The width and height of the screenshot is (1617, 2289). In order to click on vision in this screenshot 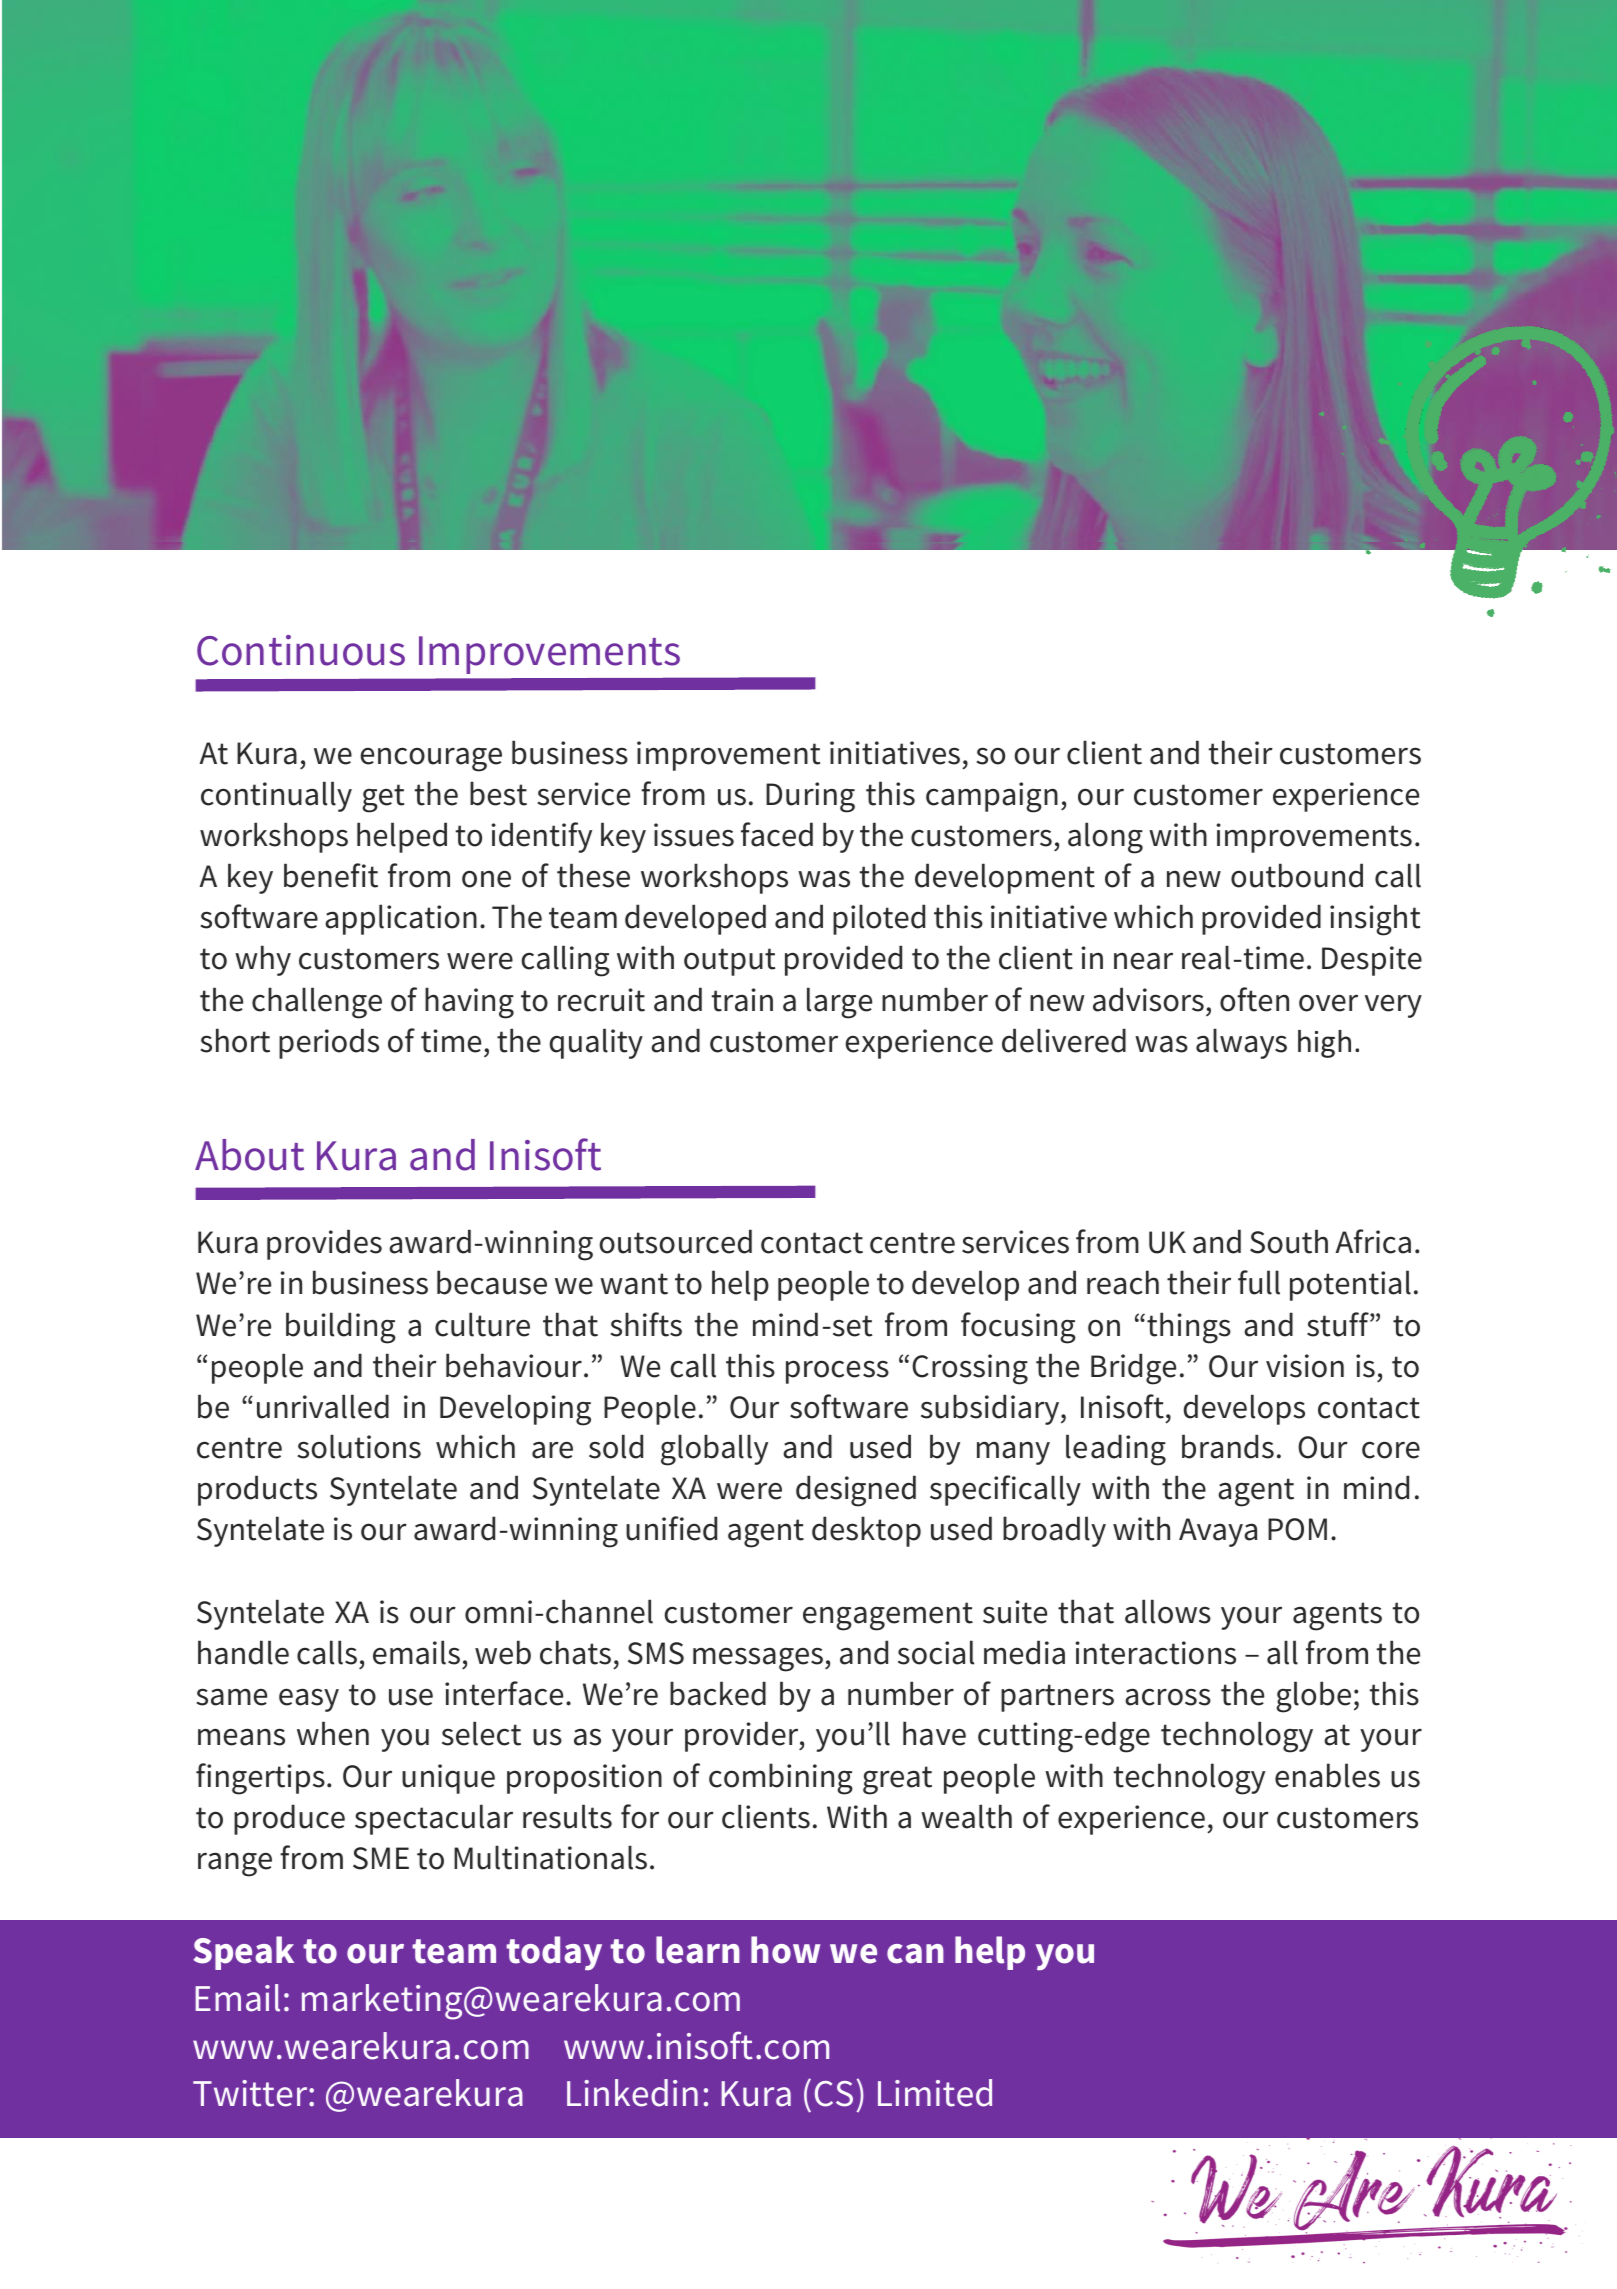, I will do `click(1305, 1366)`.
